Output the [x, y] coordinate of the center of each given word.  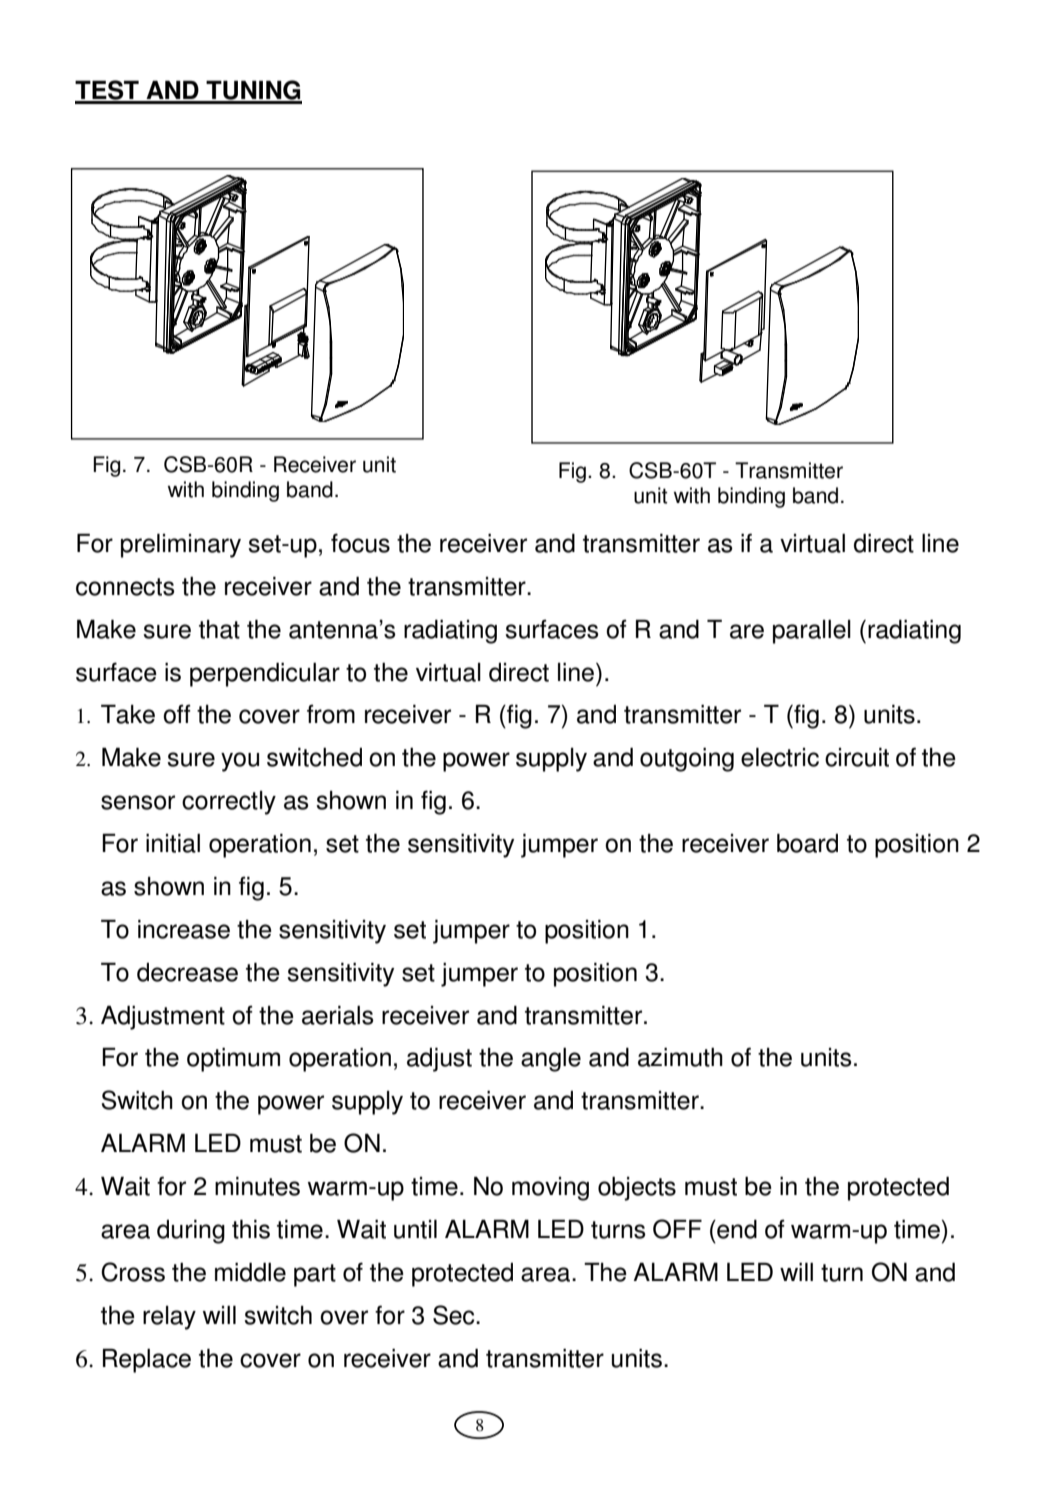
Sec [455, 1315]
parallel [812, 632]
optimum [233, 1059]
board [807, 843]
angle [551, 1060]
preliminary [181, 545]
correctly [229, 803]
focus [360, 543]
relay [169, 1318]
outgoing [687, 759]
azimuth [680, 1057]
